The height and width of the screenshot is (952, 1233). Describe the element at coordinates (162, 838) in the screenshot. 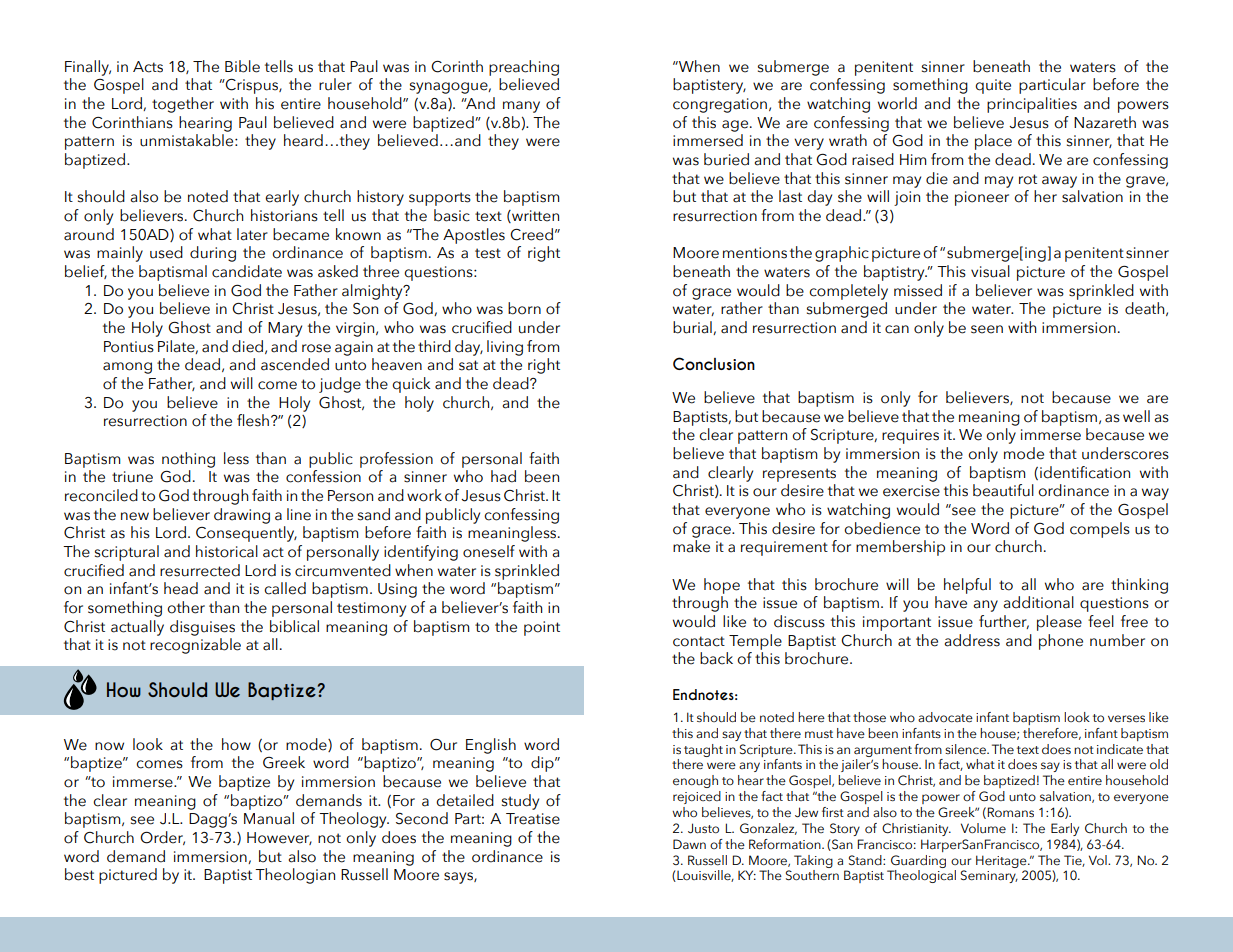

I see `Order` at that location.
